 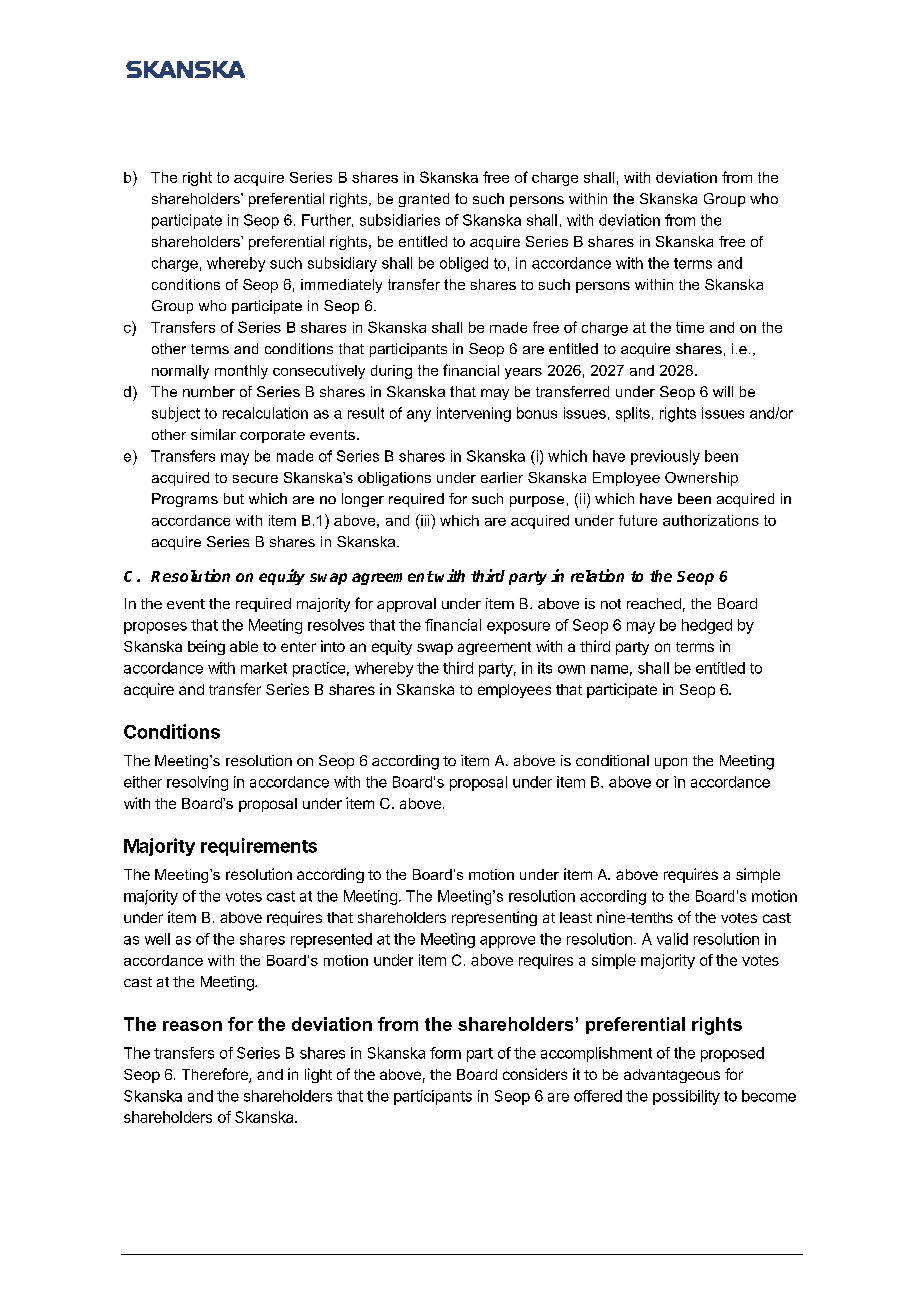 I want to click on advantageous, so click(x=672, y=1076).
